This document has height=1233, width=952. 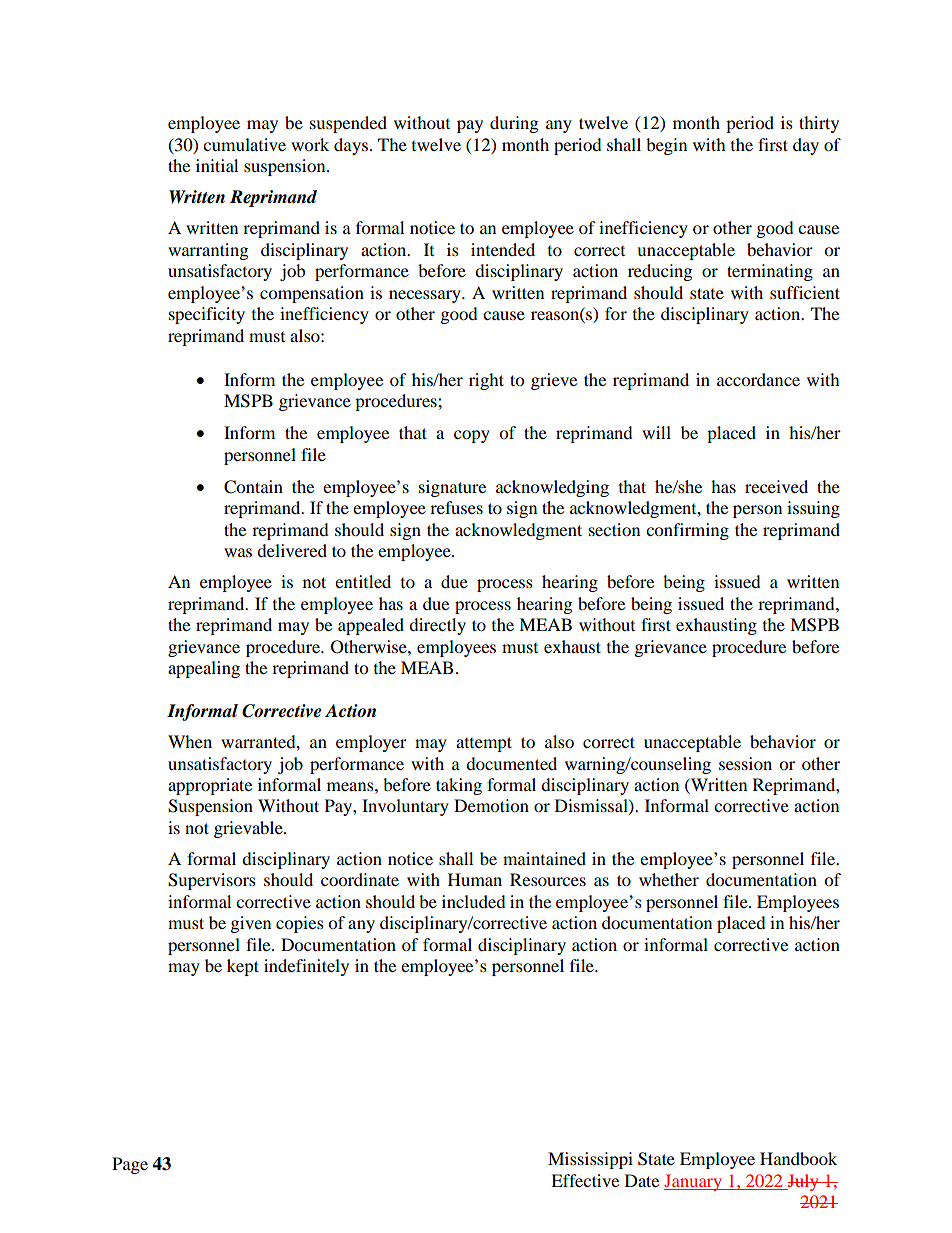 I want to click on during, so click(x=514, y=124).
